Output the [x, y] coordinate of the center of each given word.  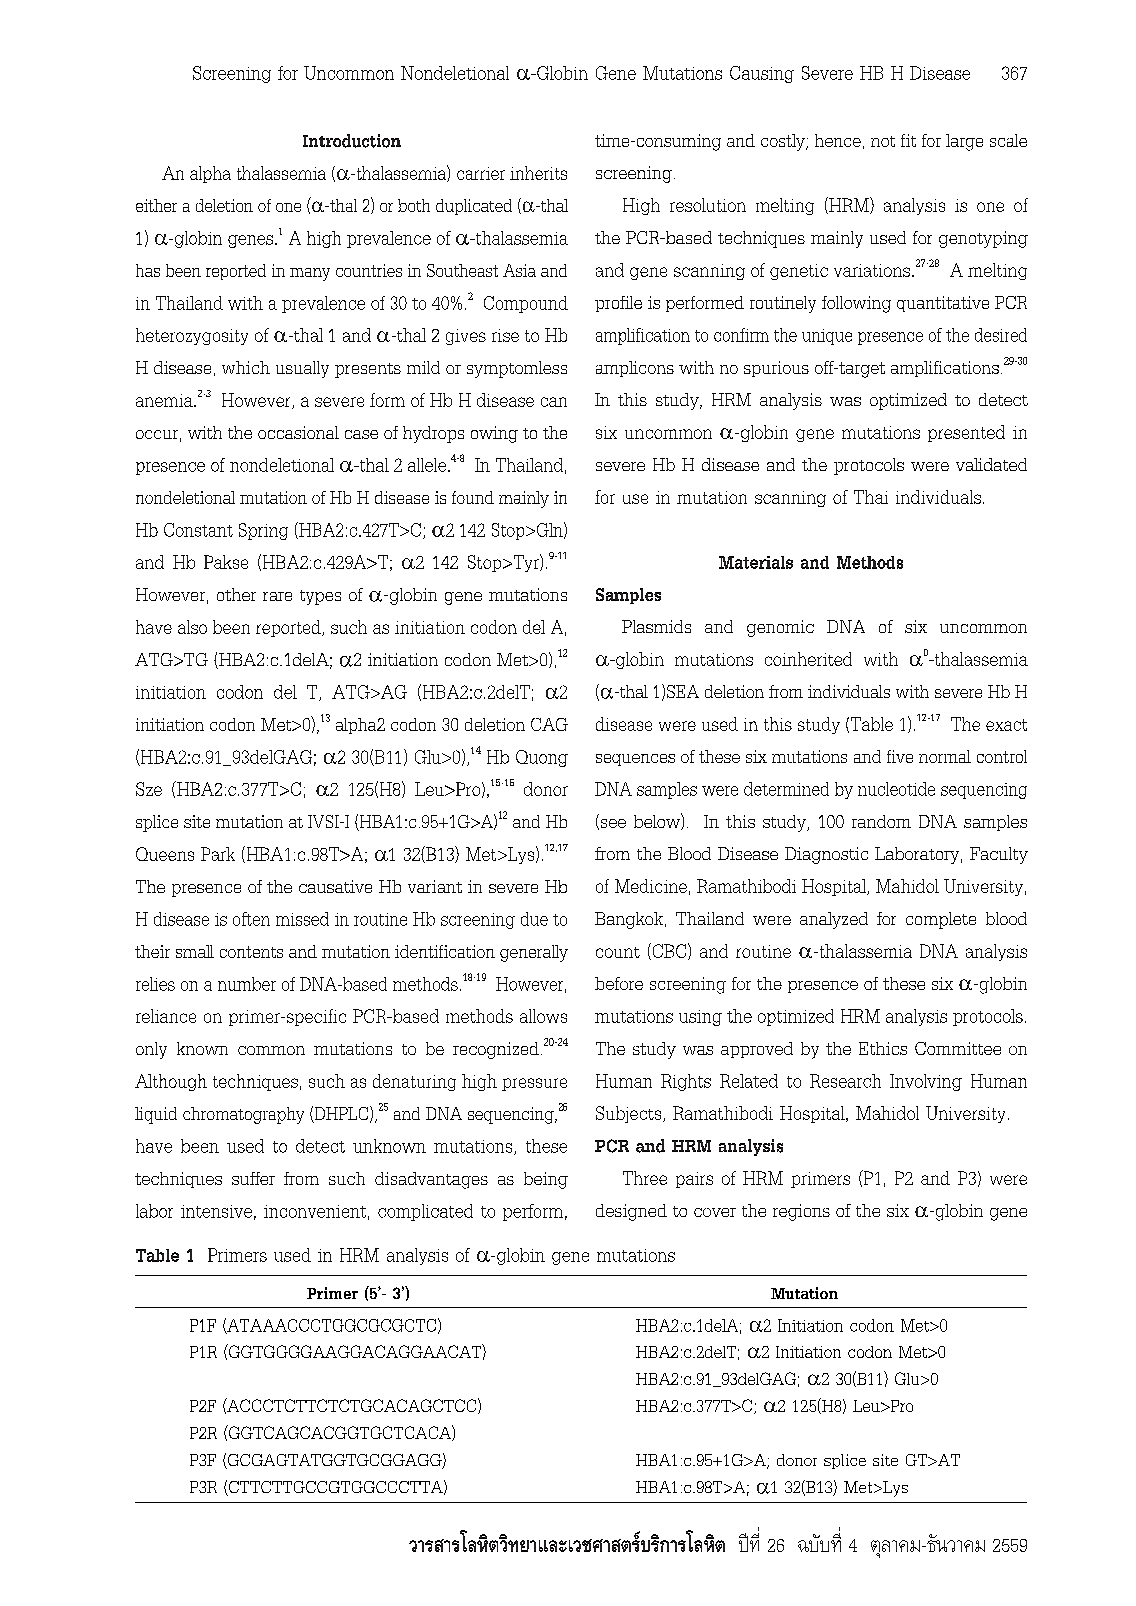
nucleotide [896, 789]
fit [908, 140]
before [619, 983]
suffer [253, 1178]
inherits [538, 173]
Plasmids [656, 626]
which [246, 367]
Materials [756, 562]
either [156, 205]
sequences [635, 760]
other [236, 594]
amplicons [635, 369]
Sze [149, 789]
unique [827, 337]
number [247, 984]
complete [941, 920]
